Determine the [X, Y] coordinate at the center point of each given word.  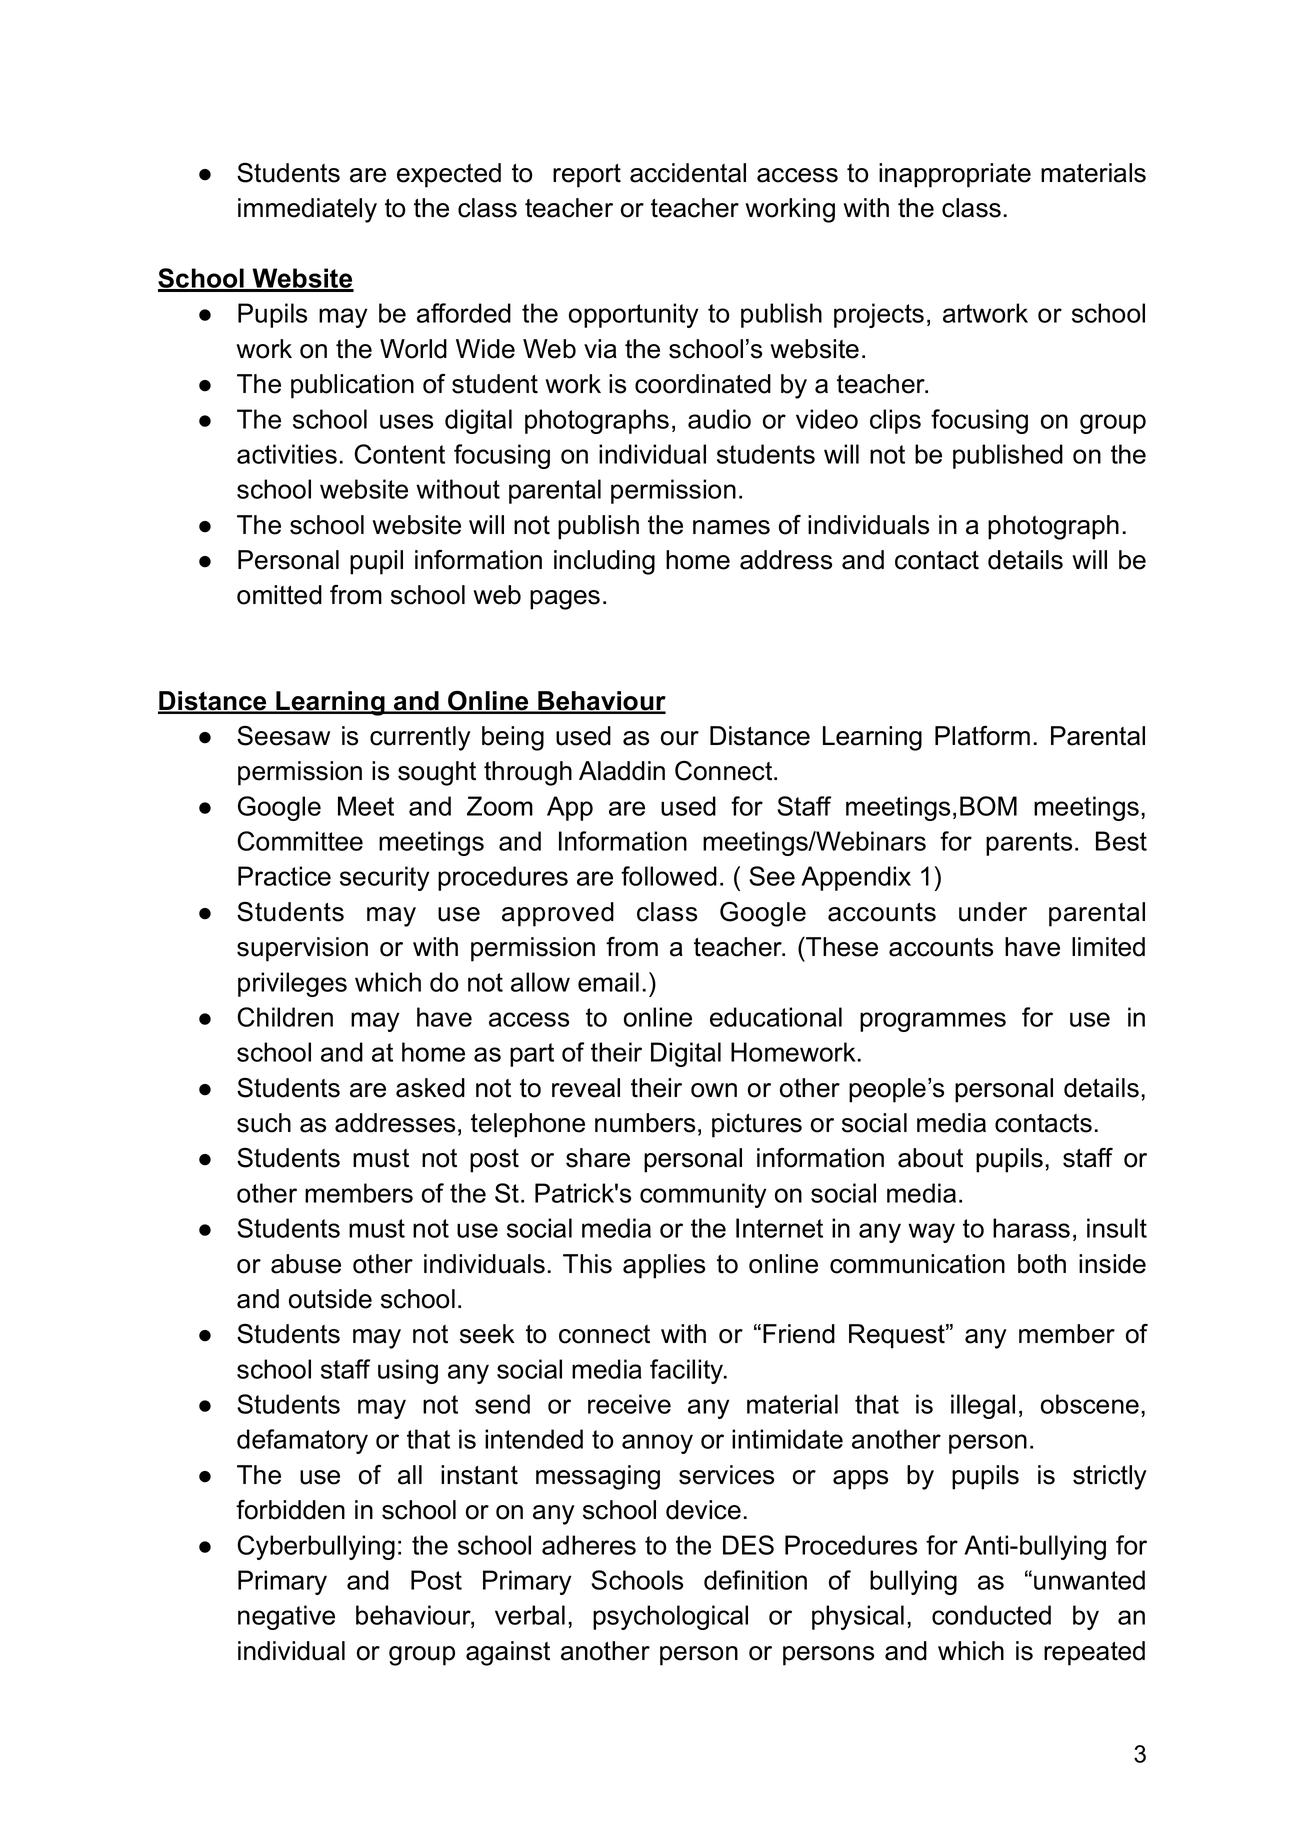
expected [449, 175]
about [930, 1158]
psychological [670, 1617]
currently [420, 738]
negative [286, 1617]
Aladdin [622, 771]
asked [430, 1088]
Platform [982, 736]
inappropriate [955, 175]
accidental [688, 173]
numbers [645, 1123]
